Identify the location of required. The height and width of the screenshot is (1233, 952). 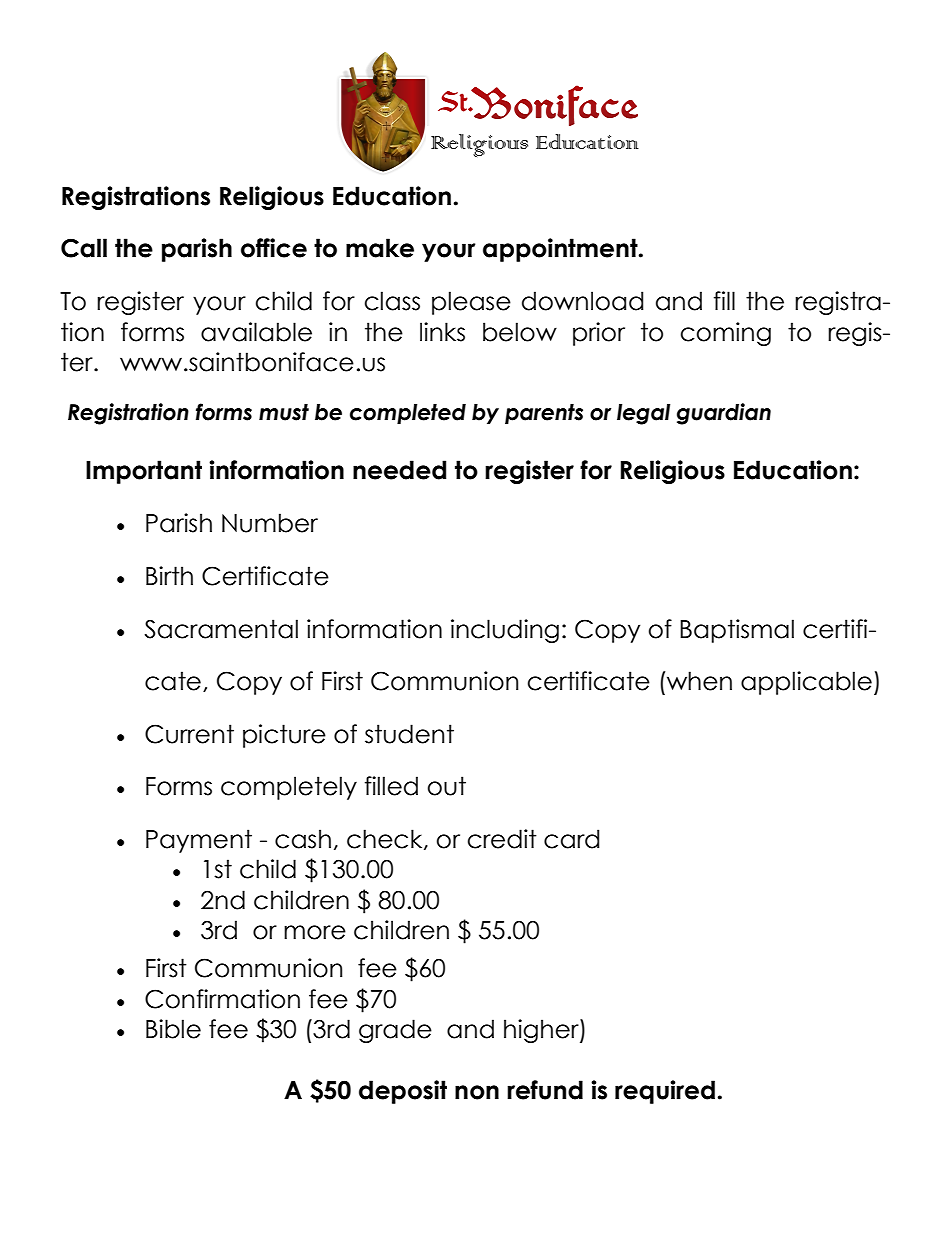
(665, 1092).
